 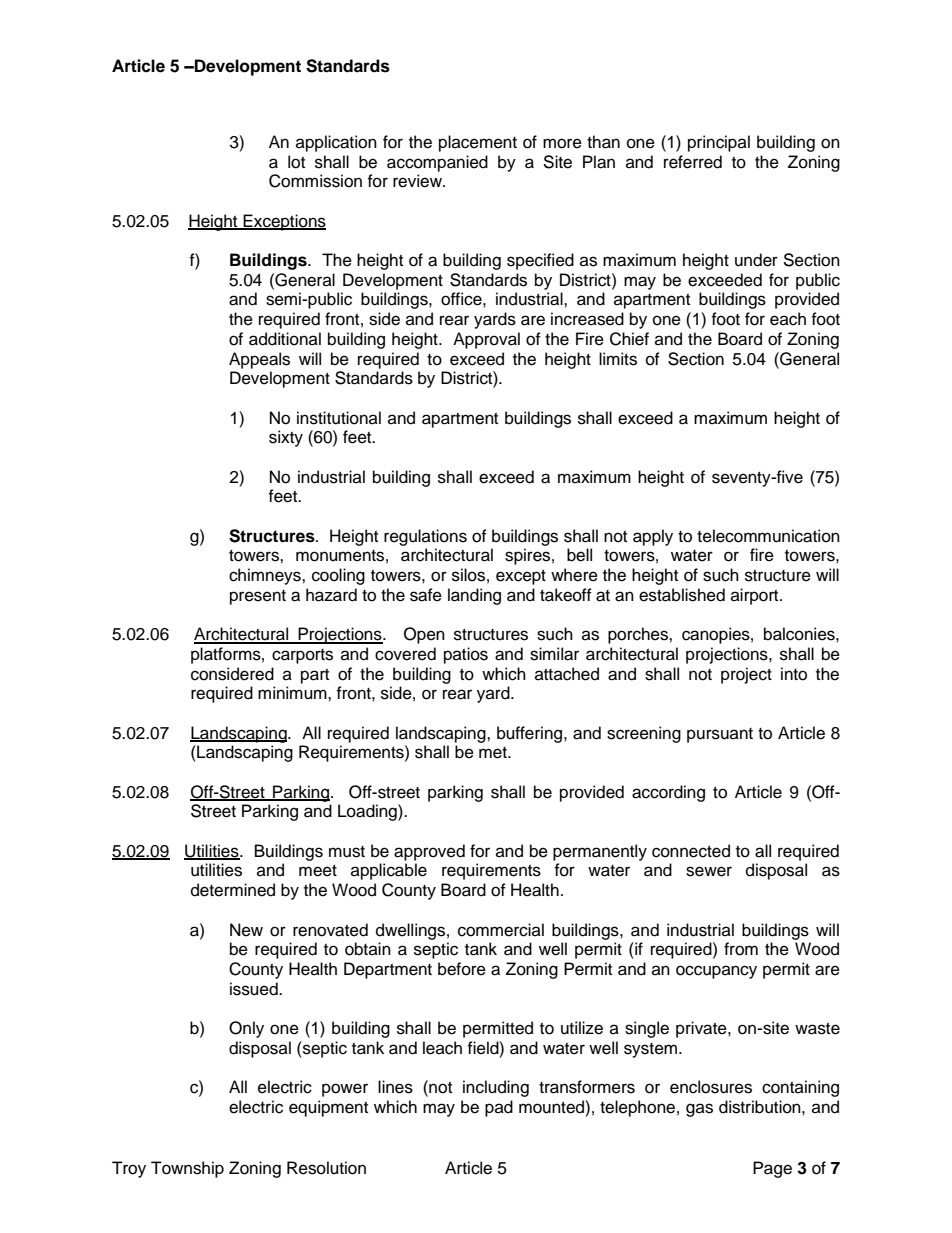 What do you see at coordinates (296, 162) in the screenshot?
I see `lot` at bounding box center [296, 162].
